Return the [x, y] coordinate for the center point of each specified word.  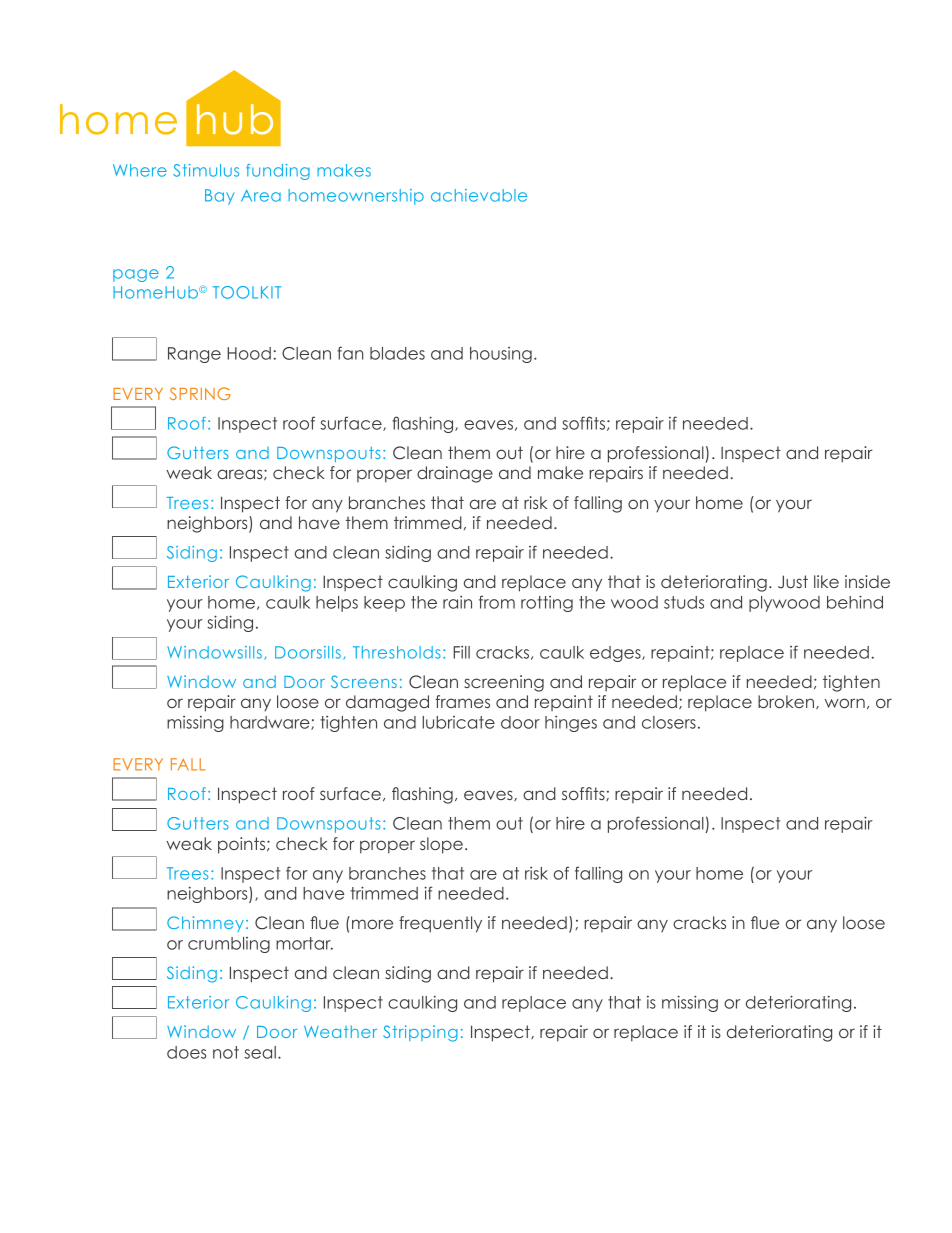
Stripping [420, 1033]
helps [337, 604]
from [497, 602]
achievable [479, 195]
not [226, 1052]
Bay [219, 197]
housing [501, 355]
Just [793, 582]
